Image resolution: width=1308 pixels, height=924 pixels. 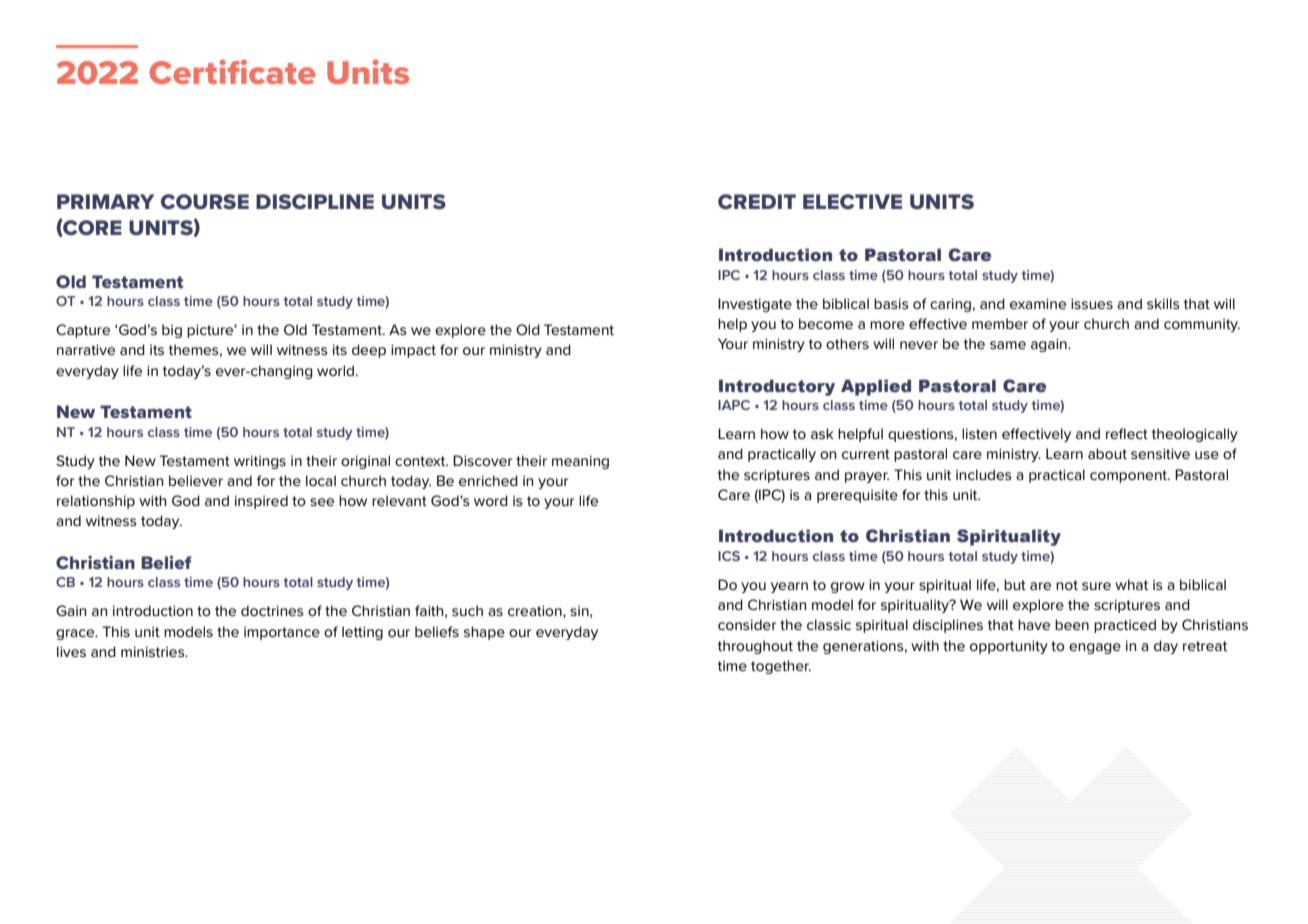 I want to click on ELECTIVE, so click(x=852, y=201).
